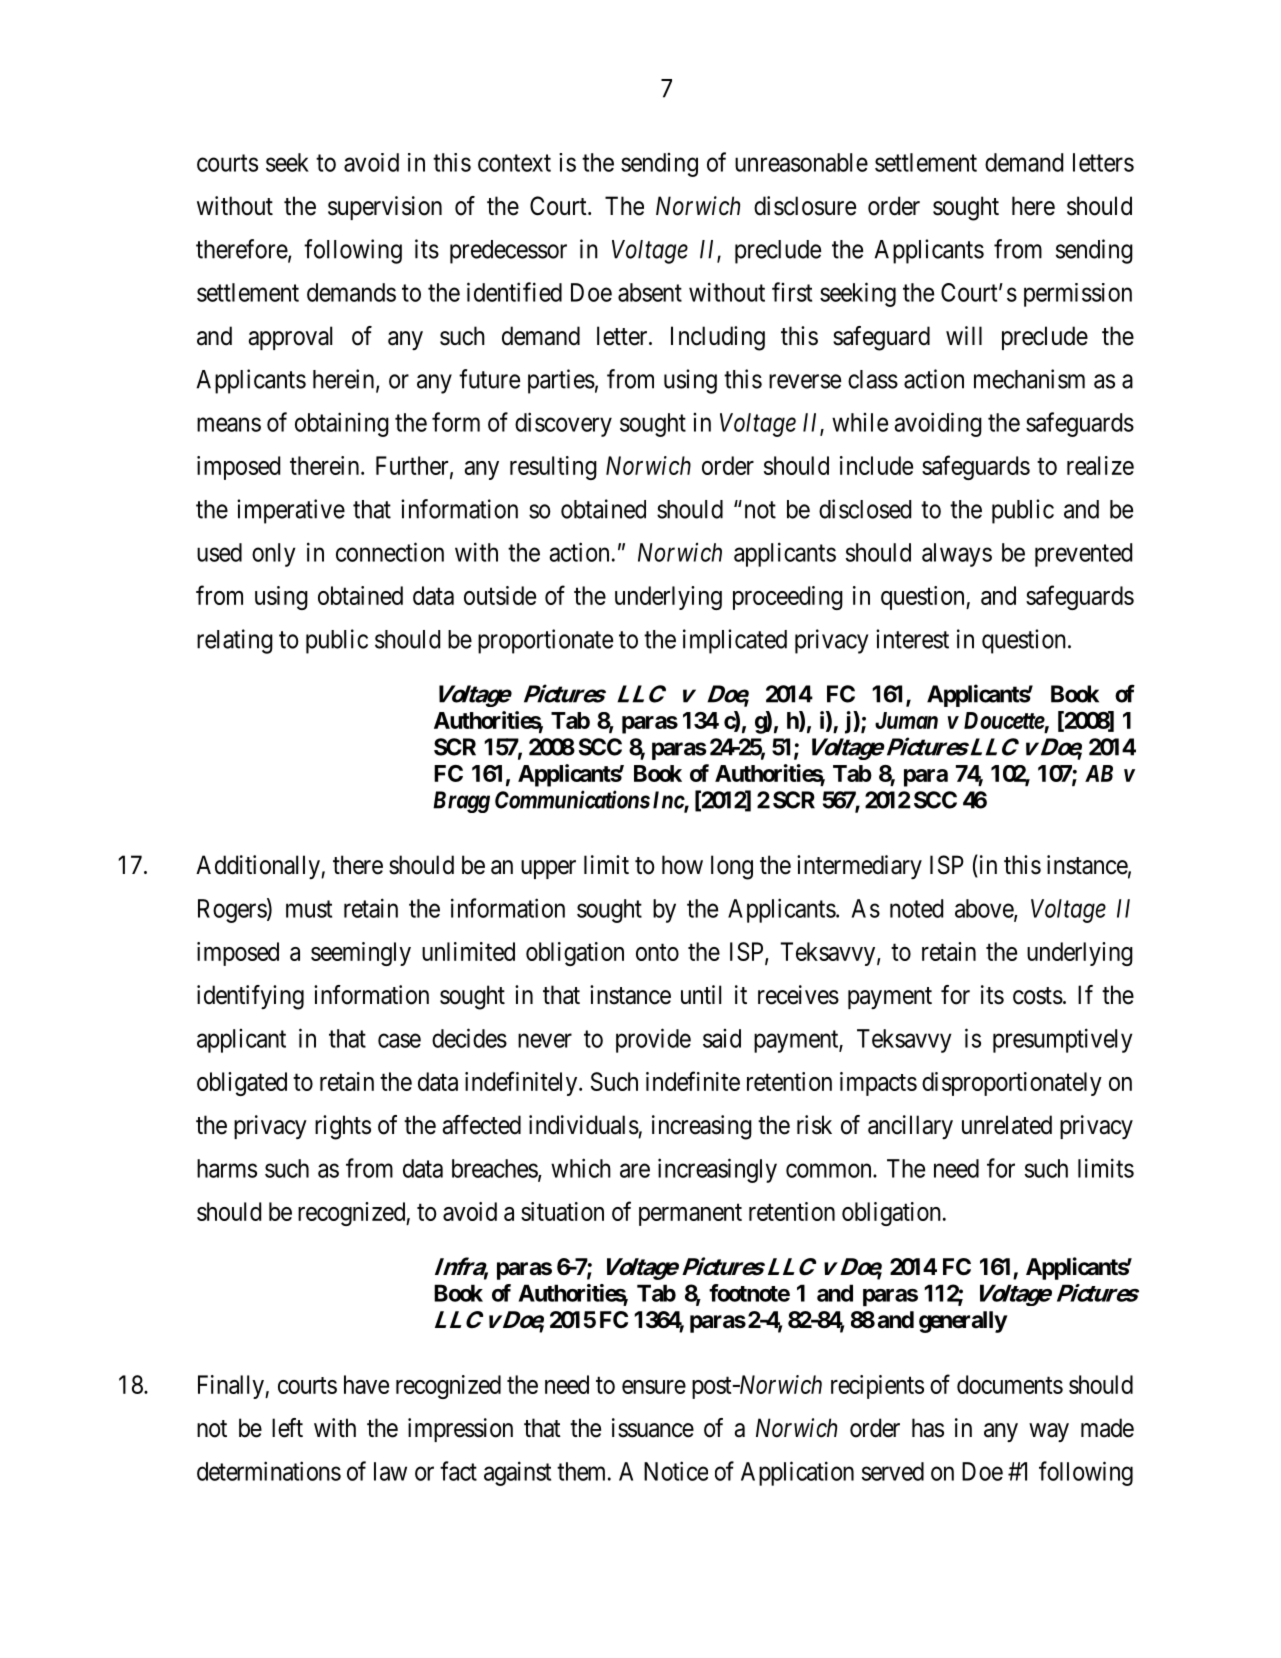 The image size is (1281, 1658). What do you see at coordinates (985, 909) in the document?
I see `above` at bounding box center [985, 909].
